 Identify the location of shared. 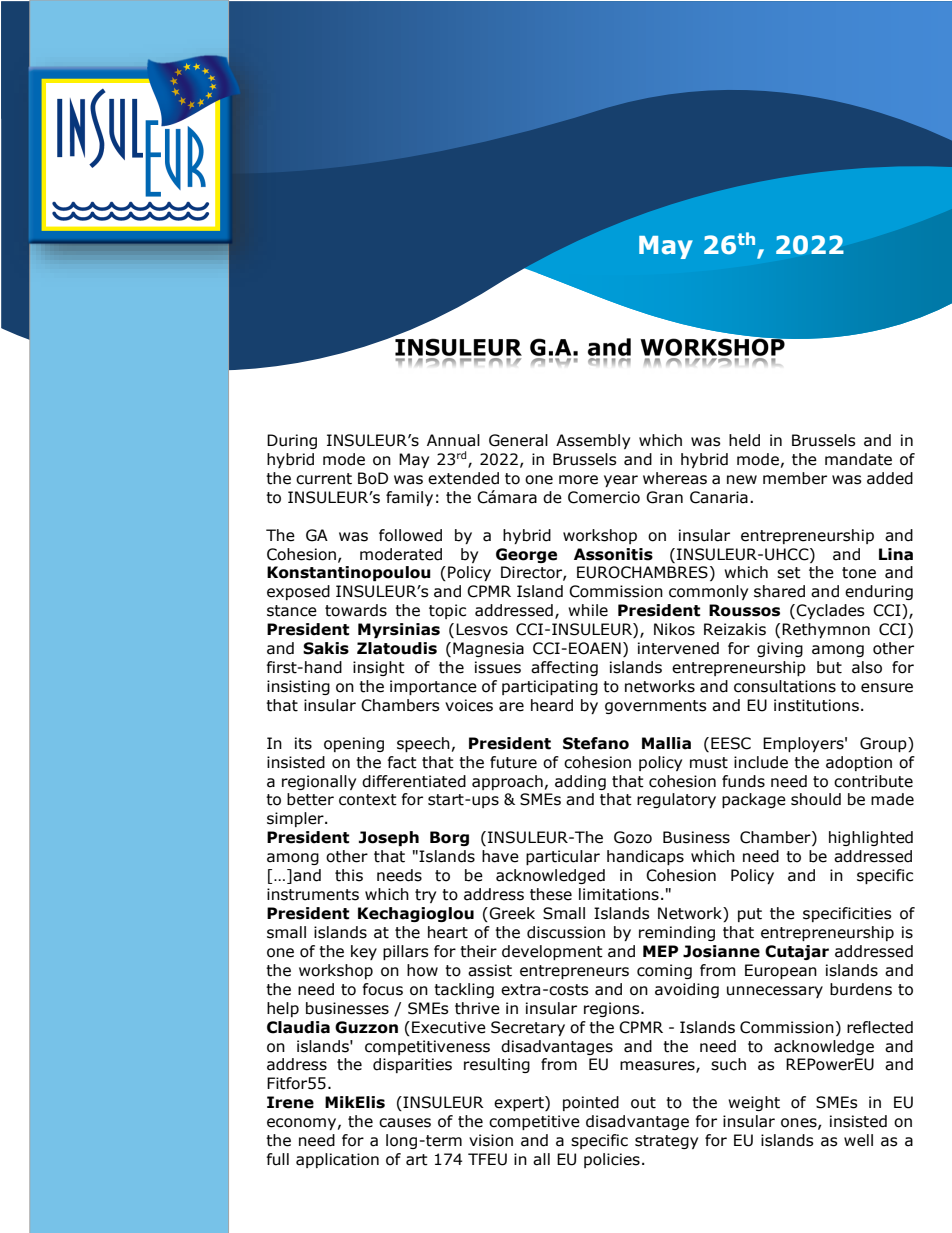
(779, 591).
